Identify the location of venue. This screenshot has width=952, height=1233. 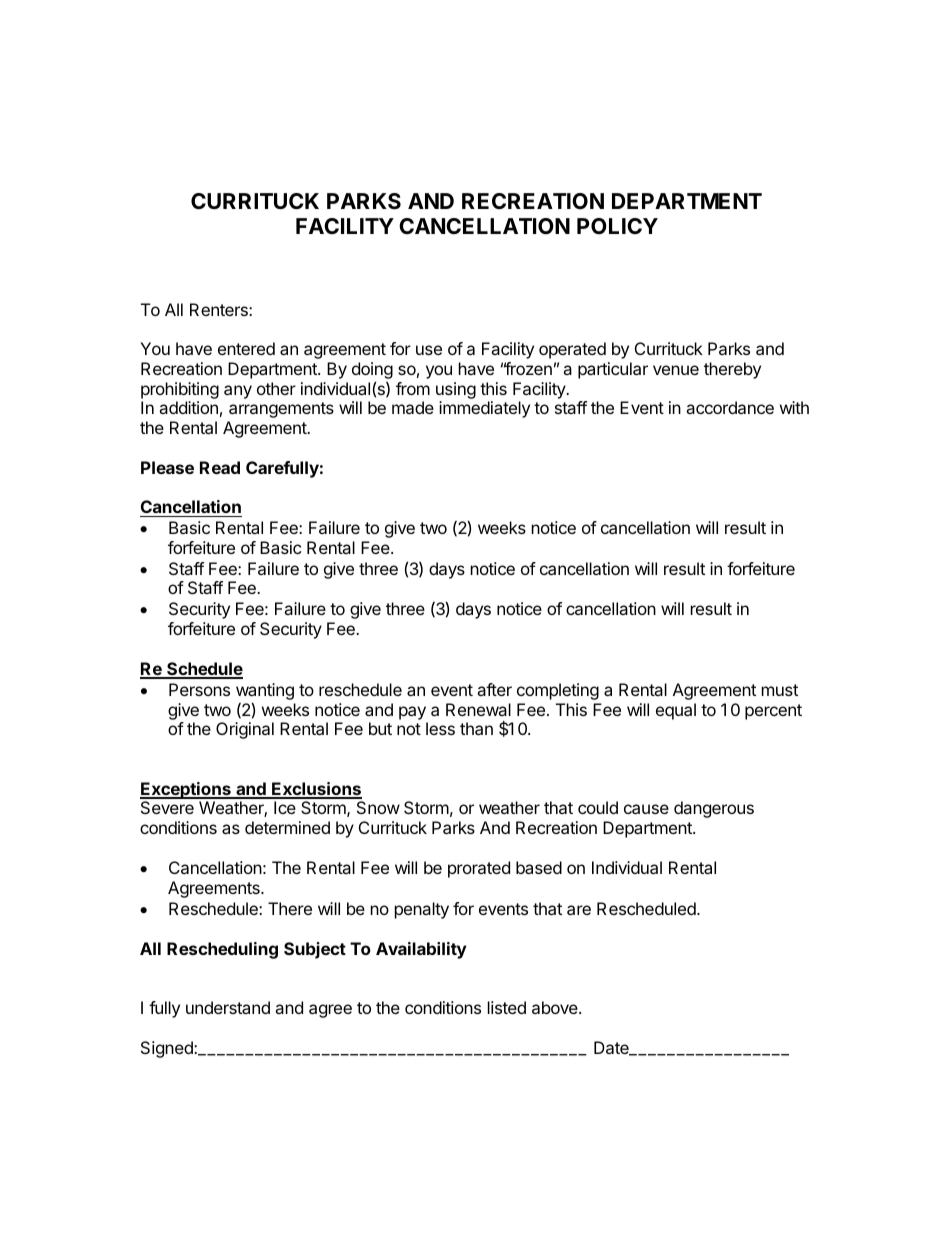
(676, 370).
